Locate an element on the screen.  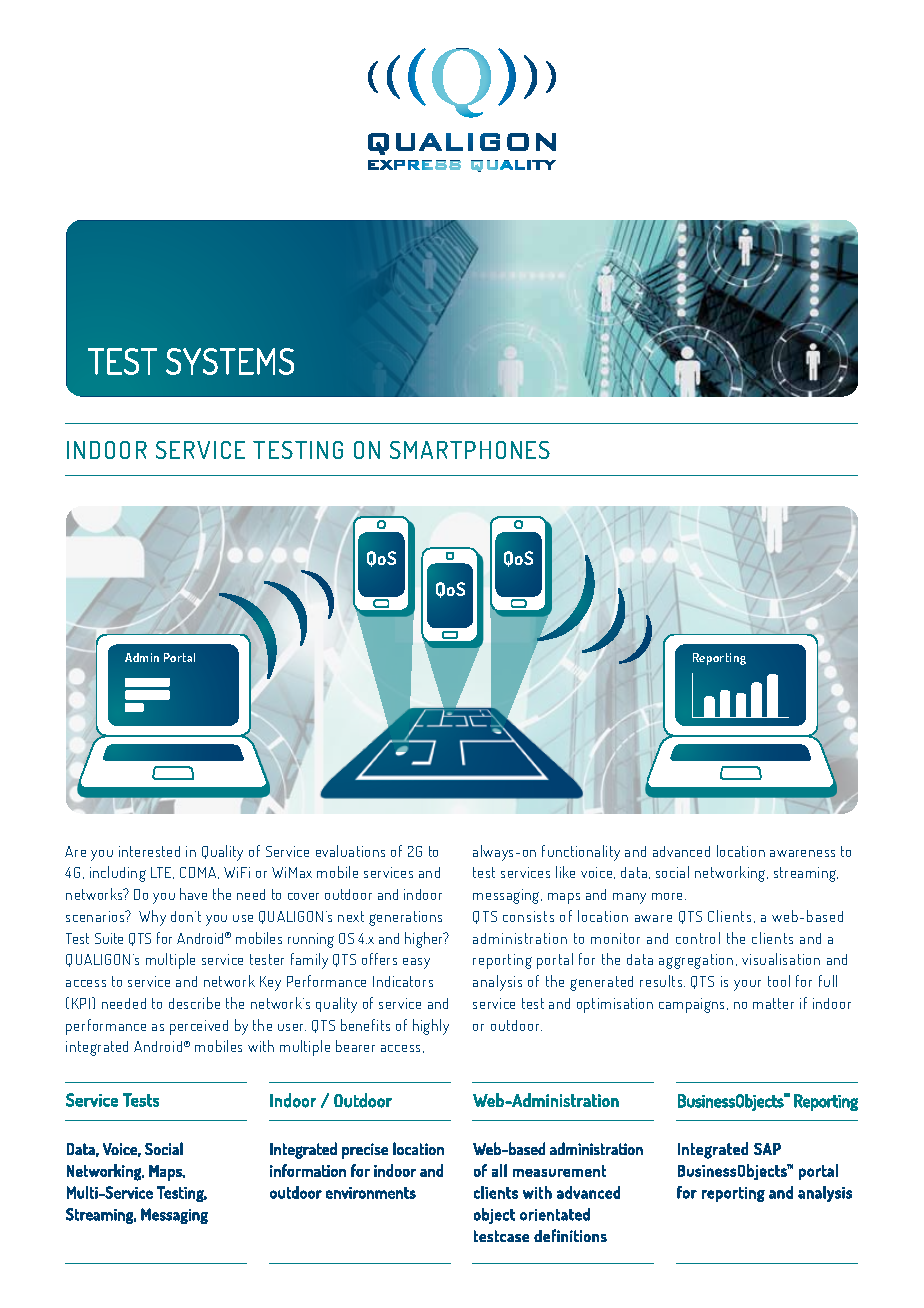
interested is located at coordinates (149, 851).
